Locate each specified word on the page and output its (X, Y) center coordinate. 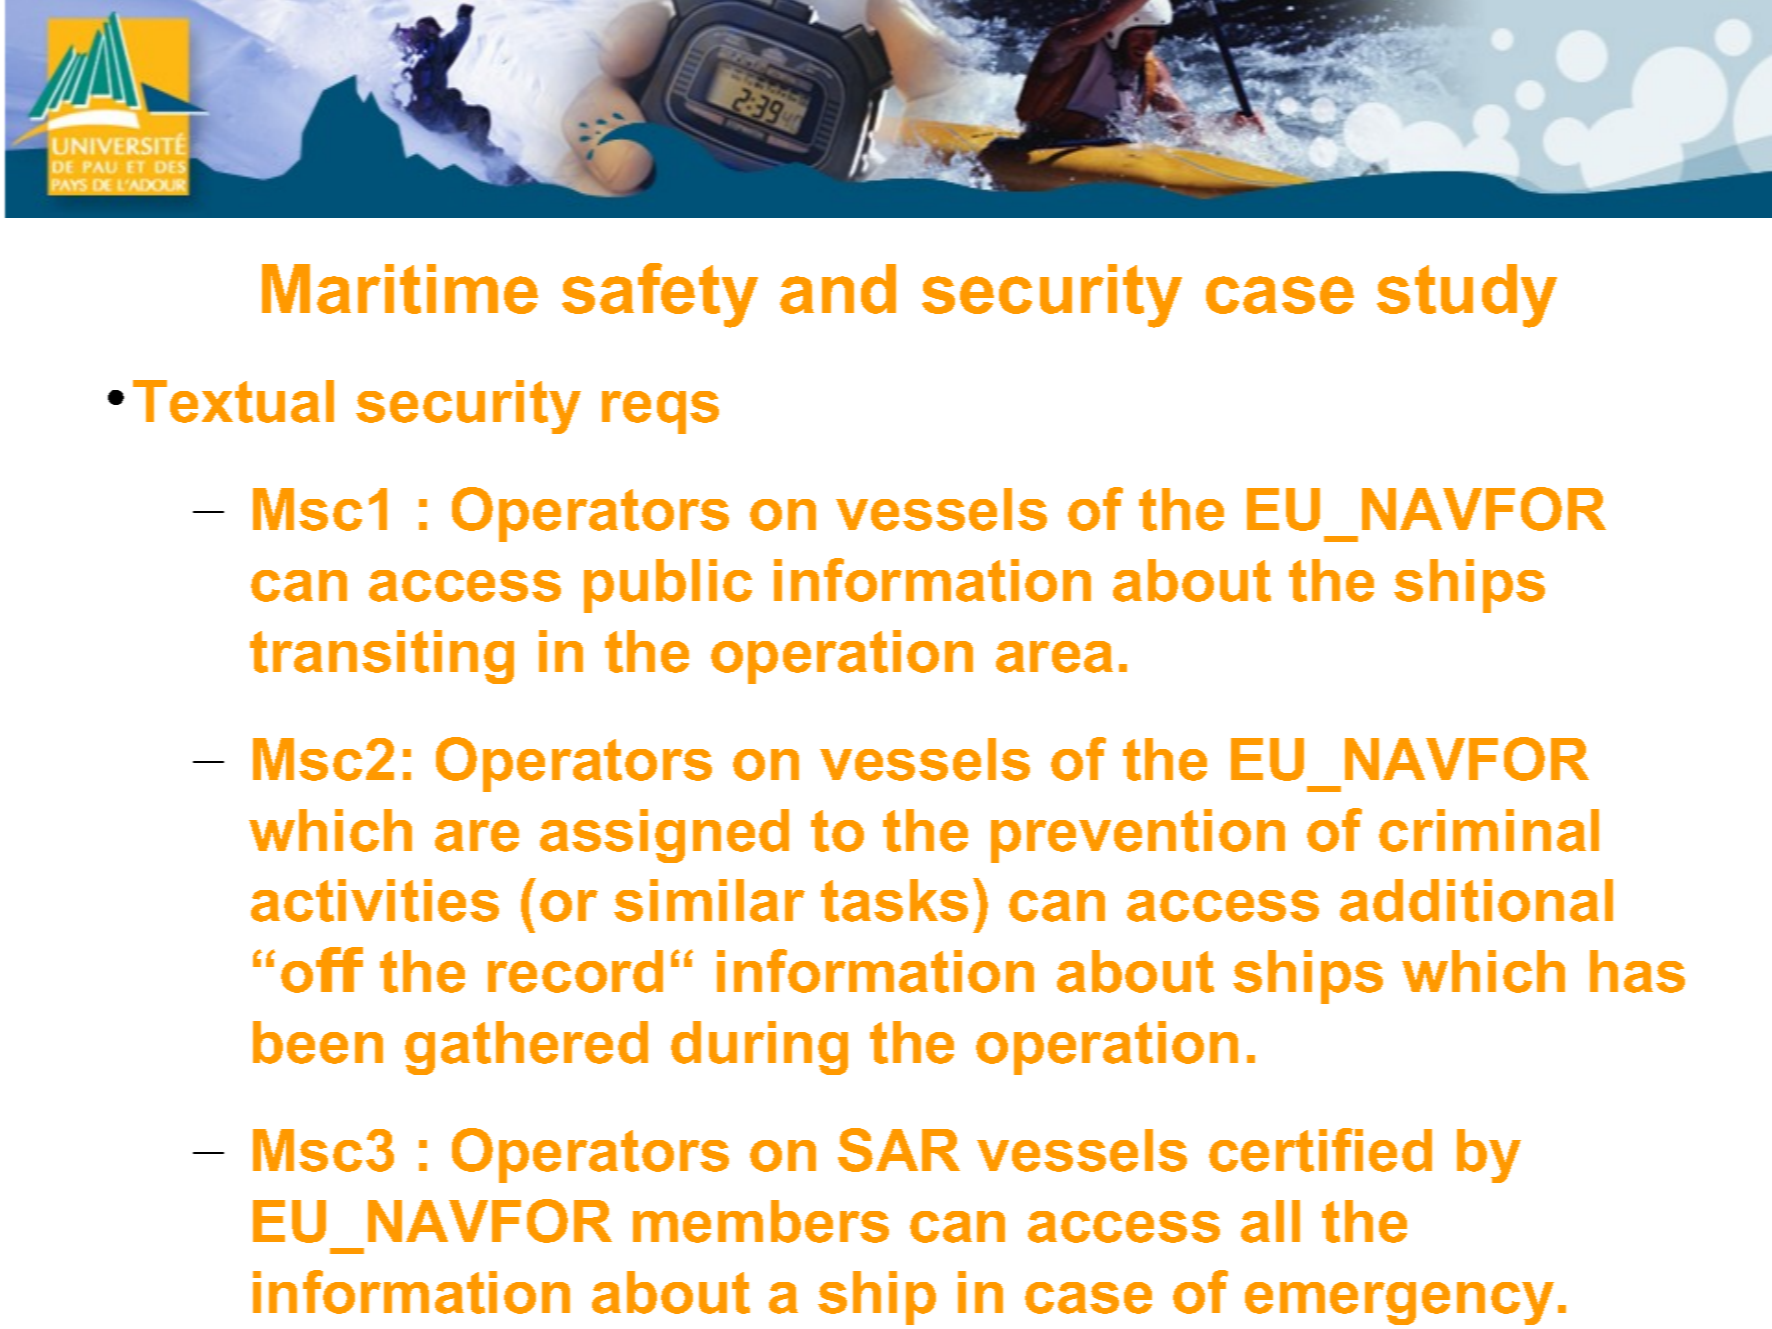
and (838, 289)
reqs (660, 412)
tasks (894, 900)
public (668, 586)
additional (1476, 900)
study (1467, 296)
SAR (899, 1150)
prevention (1138, 836)
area (1054, 657)
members (761, 1221)
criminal (1489, 830)
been (318, 1042)
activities (375, 900)
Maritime (400, 289)
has (1637, 971)
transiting (382, 657)
